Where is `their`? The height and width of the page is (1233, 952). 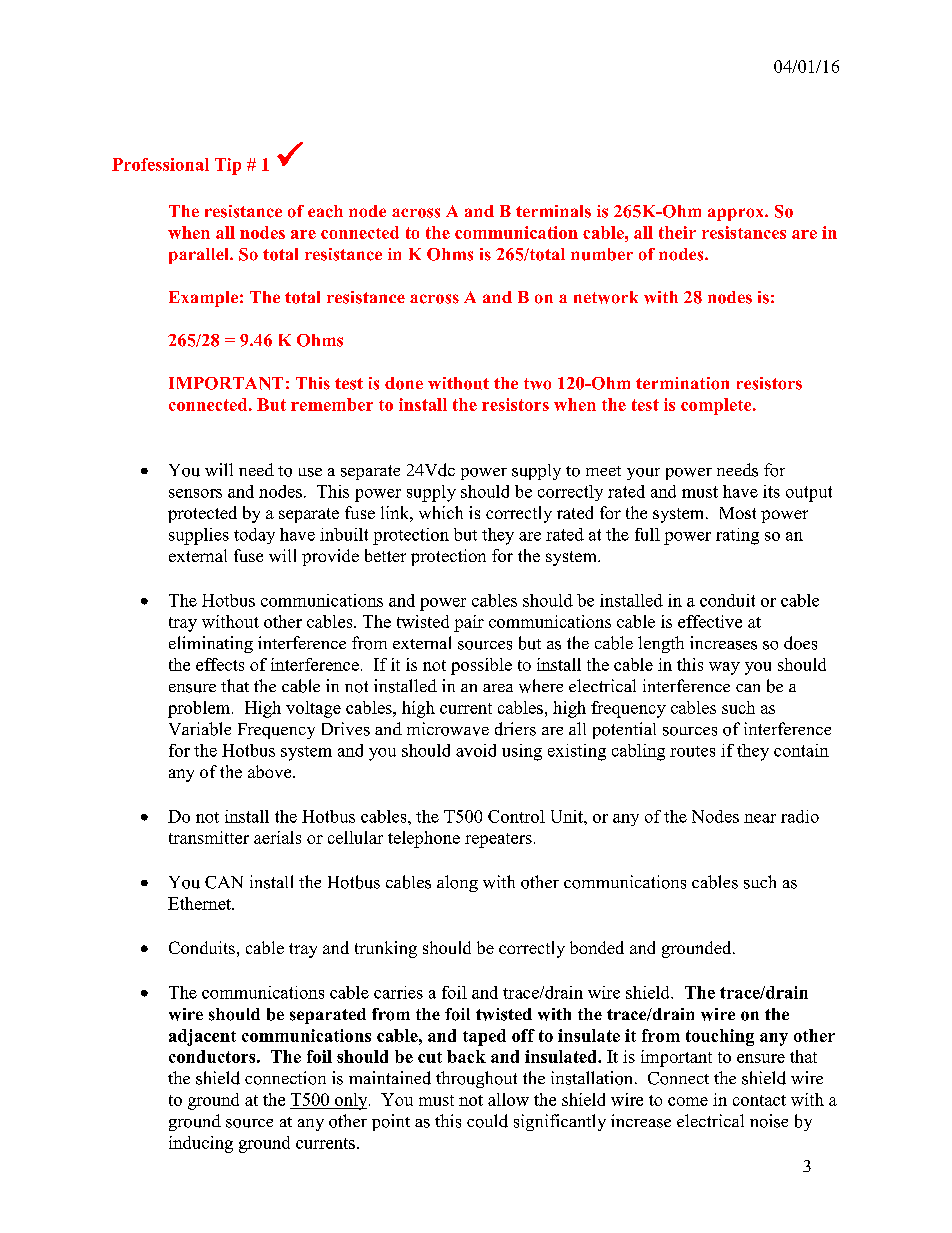 their is located at coordinates (677, 232).
